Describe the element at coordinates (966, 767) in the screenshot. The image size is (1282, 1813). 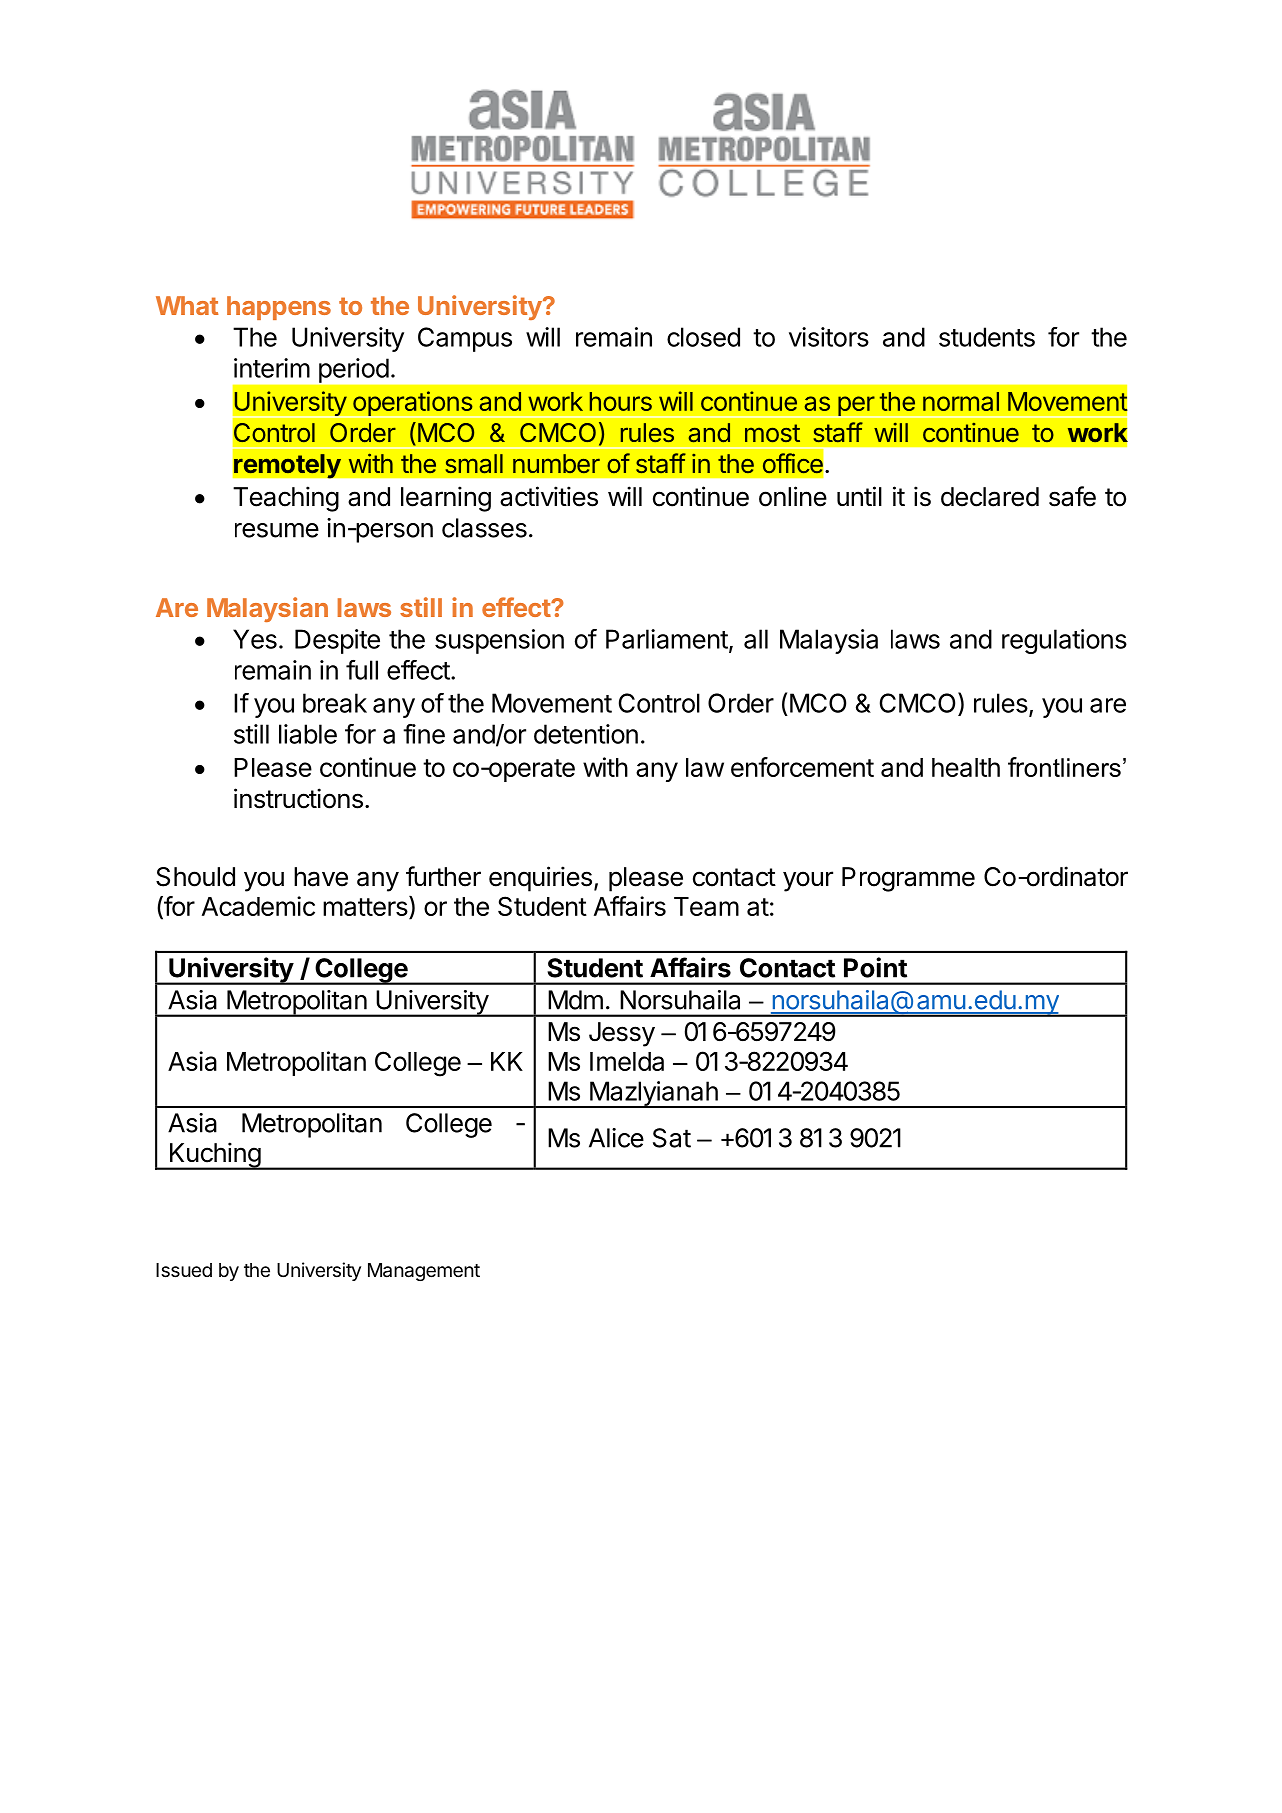
I see `health` at that location.
